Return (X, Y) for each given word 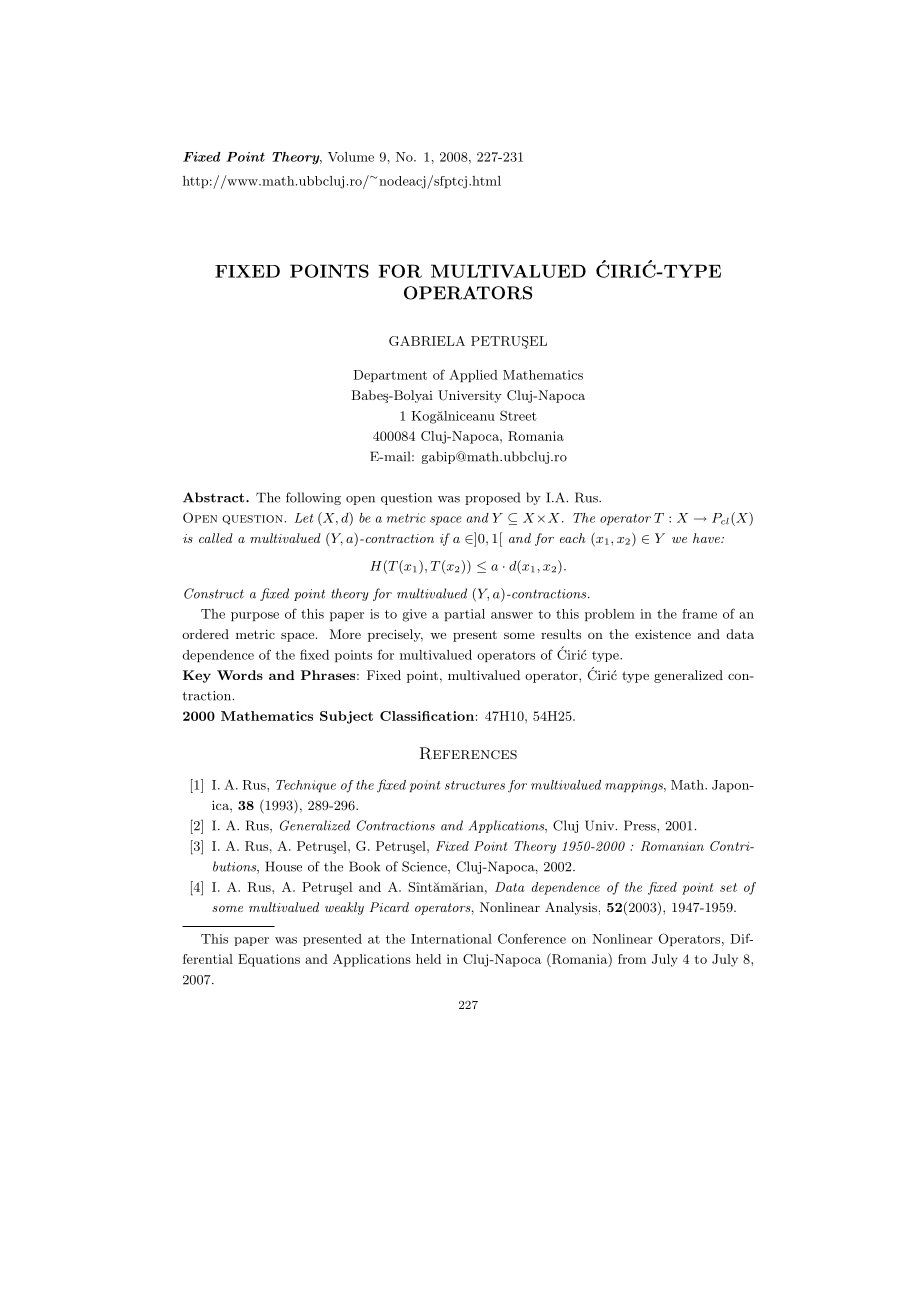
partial (464, 615)
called (216, 538)
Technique (306, 786)
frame (699, 614)
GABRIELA (427, 341)
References (468, 753)
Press (641, 825)
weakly (344, 908)
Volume (351, 157)
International (451, 939)
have (707, 538)
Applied (473, 375)
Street (518, 415)
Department (390, 376)
